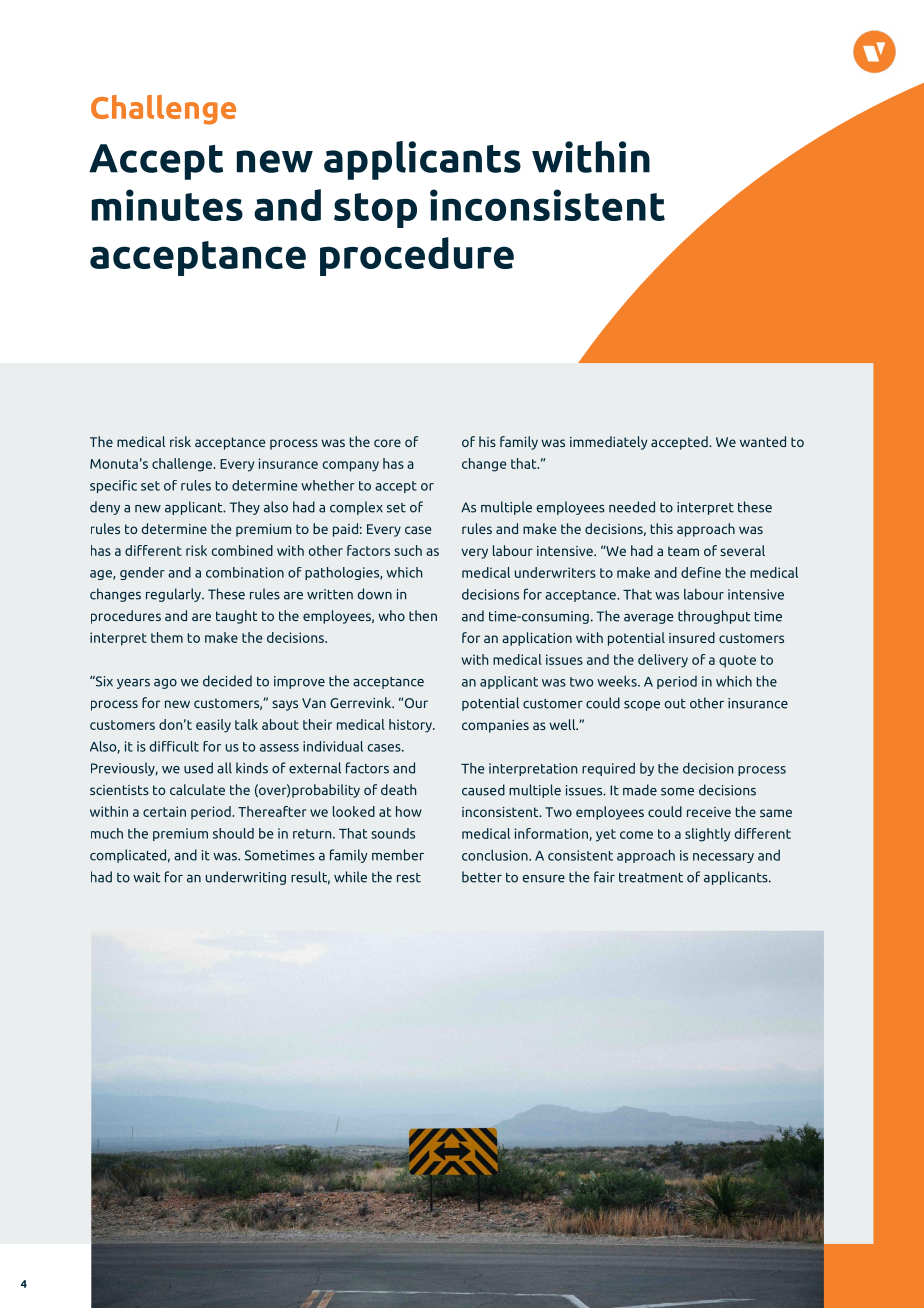 The width and height of the page is (924, 1308). What do you see at coordinates (398, 855) in the page?
I see `member` at bounding box center [398, 855].
